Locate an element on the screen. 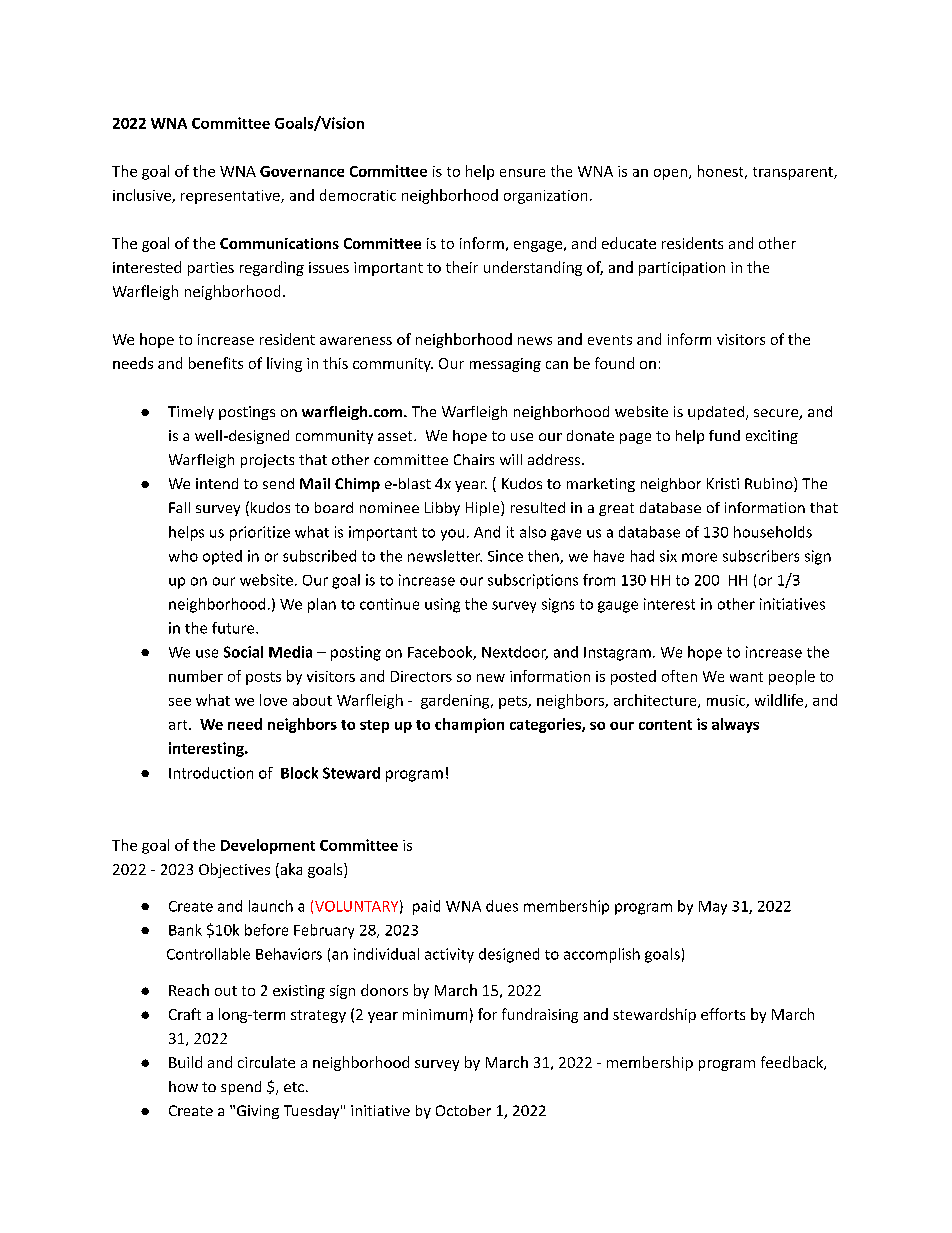 This screenshot has width=952, height=1233. spend is located at coordinates (241, 1088).
